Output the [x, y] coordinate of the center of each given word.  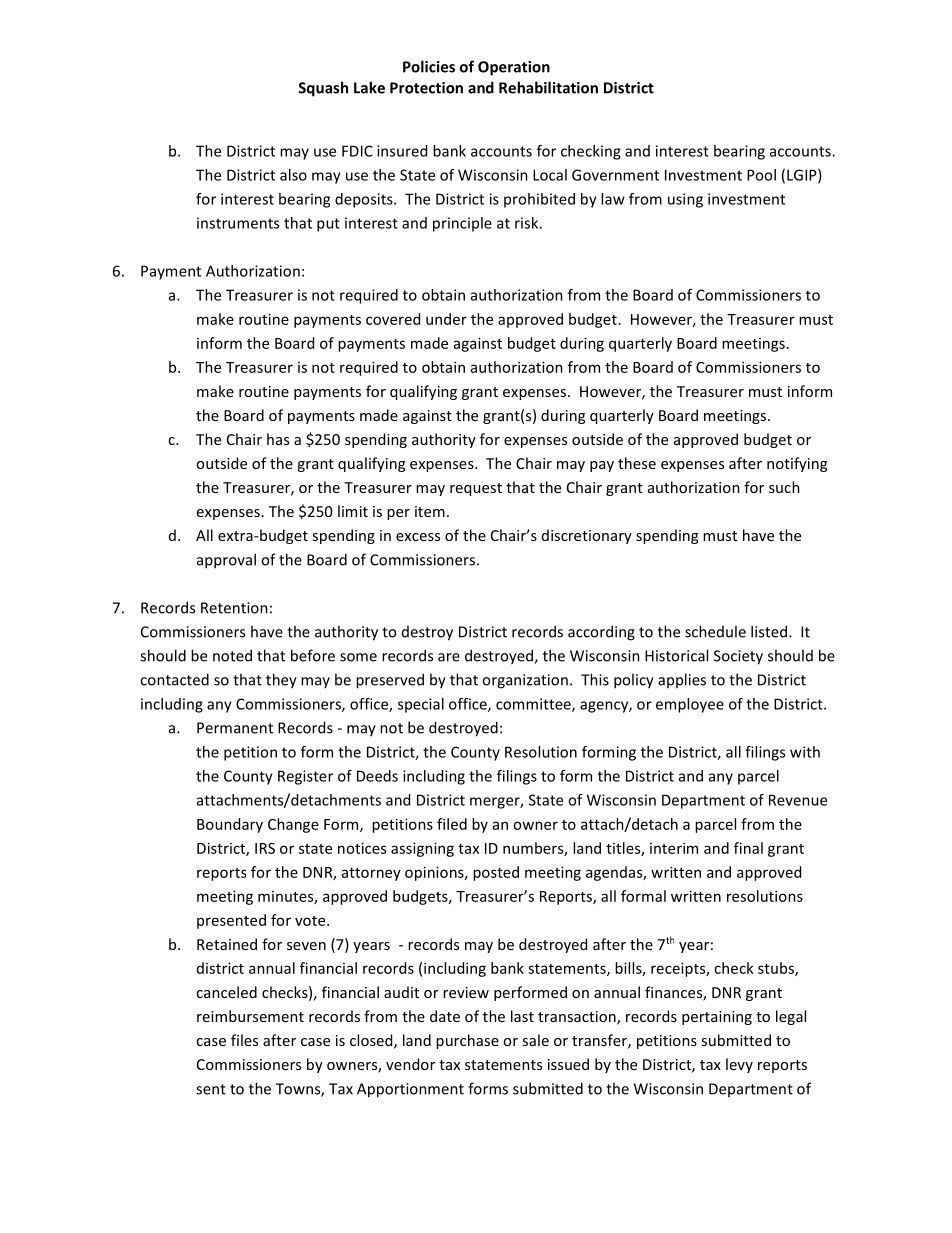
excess [418, 537]
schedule [715, 631]
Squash [323, 89]
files [244, 1040]
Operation [514, 68]
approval [226, 561]
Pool [761, 175]
